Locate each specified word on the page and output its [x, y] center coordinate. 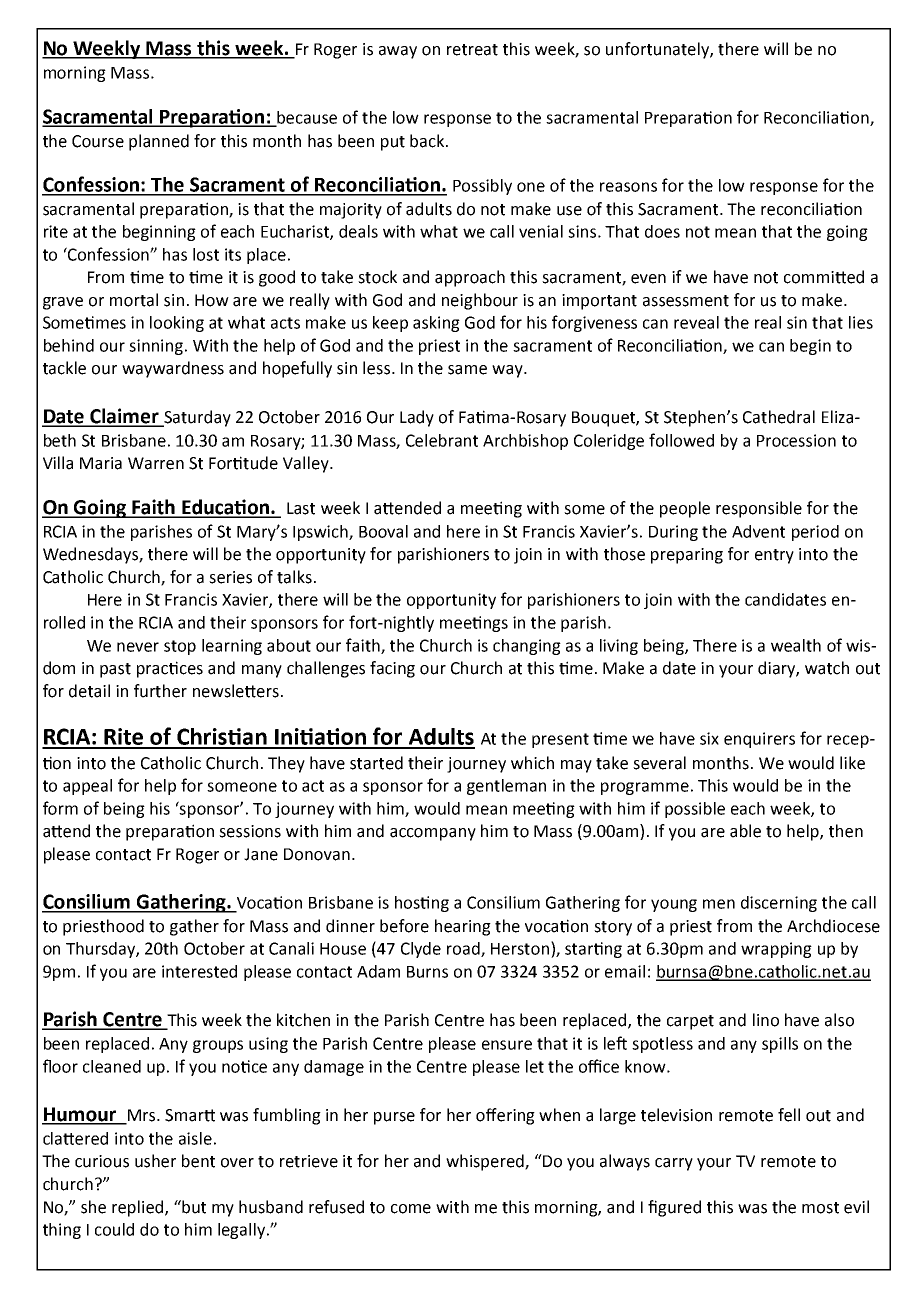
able [745, 831]
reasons [628, 187]
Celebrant [442, 440]
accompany [433, 834]
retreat [472, 50]
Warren [156, 463]
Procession [796, 440]
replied [139, 1208]
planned [159, 142]
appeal [87, 787]
